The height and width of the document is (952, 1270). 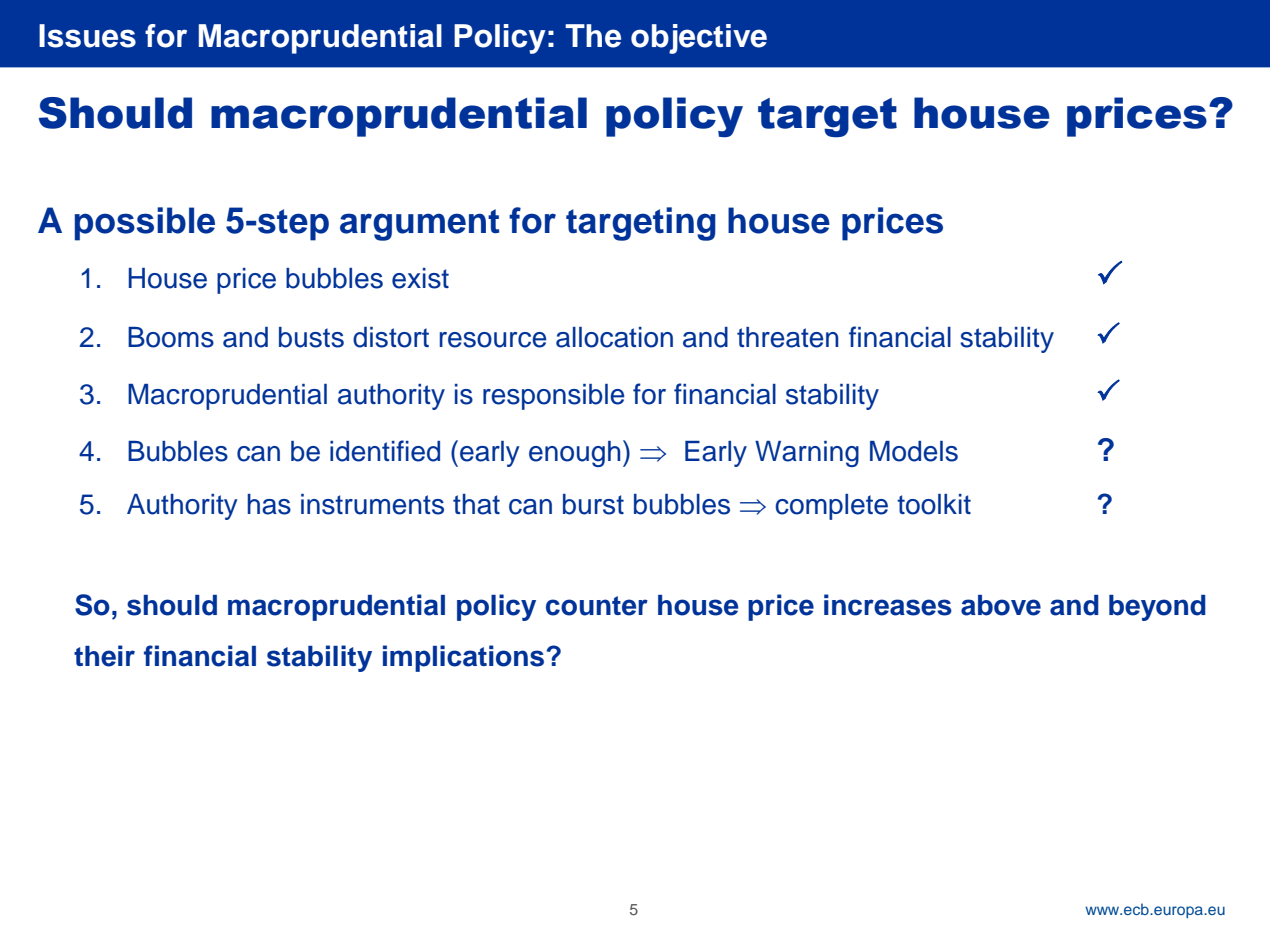 I want to click on Issues, so click(x=87, y=36).
